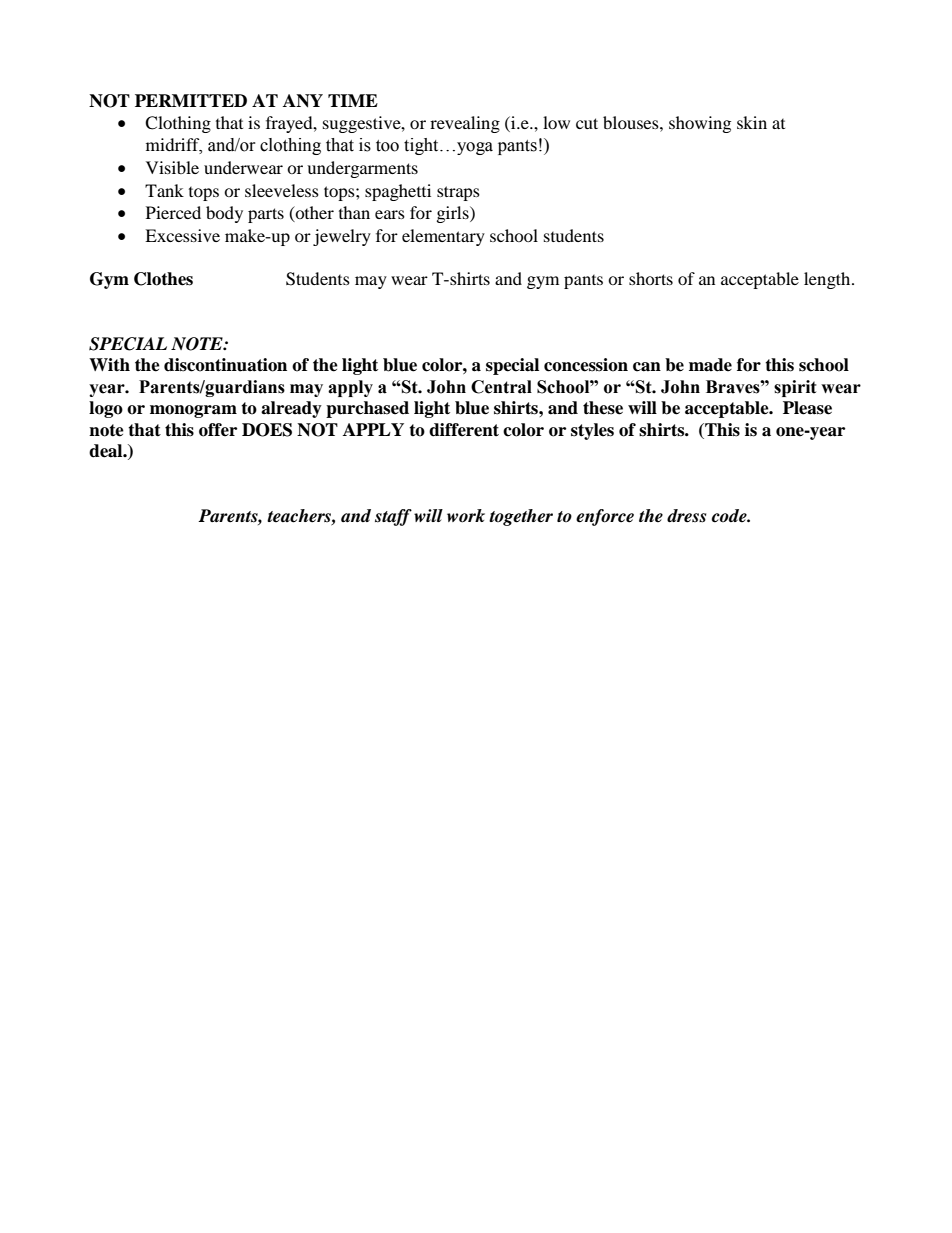 The width and height of the document is (952, 1233). What do you see at coordinates (651, 278) in the document?
I see `shorts` at bounding box center [651, 278].
